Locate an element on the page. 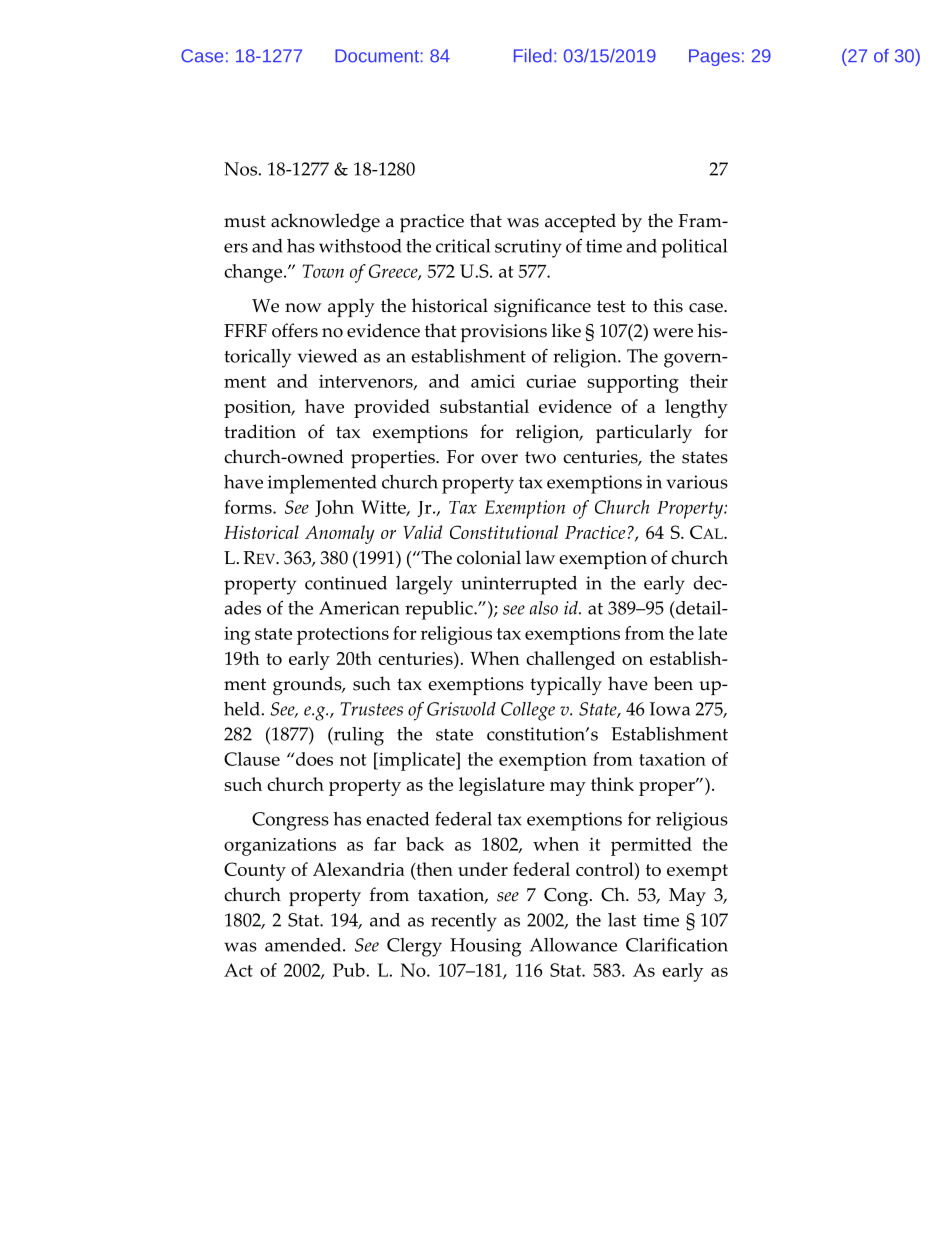 The image size is (952, 1233). various is located at coordinates (697, 482).
